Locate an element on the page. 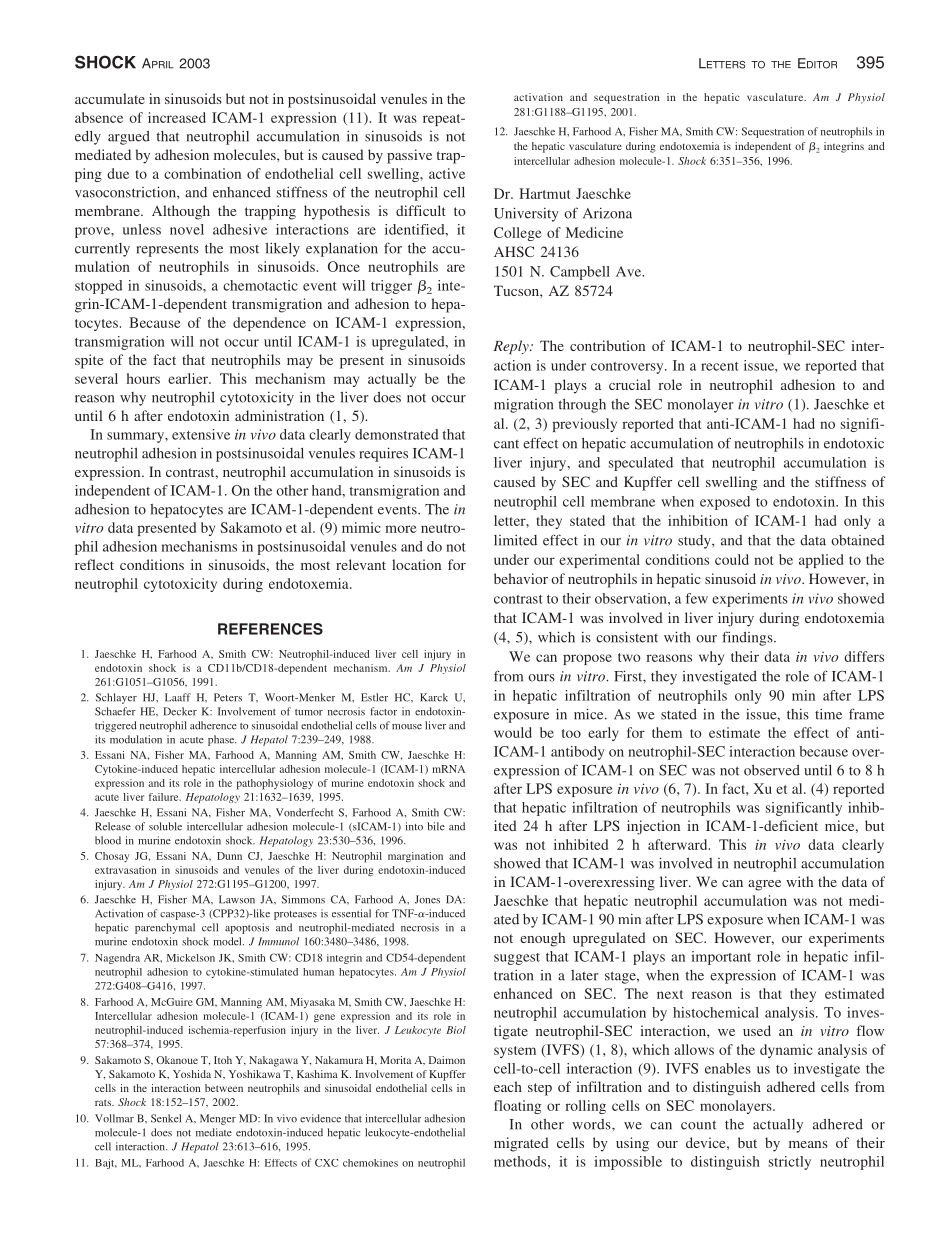 The width and height of the document is (952, 1233). combination is located at coordinates (202, 173).
